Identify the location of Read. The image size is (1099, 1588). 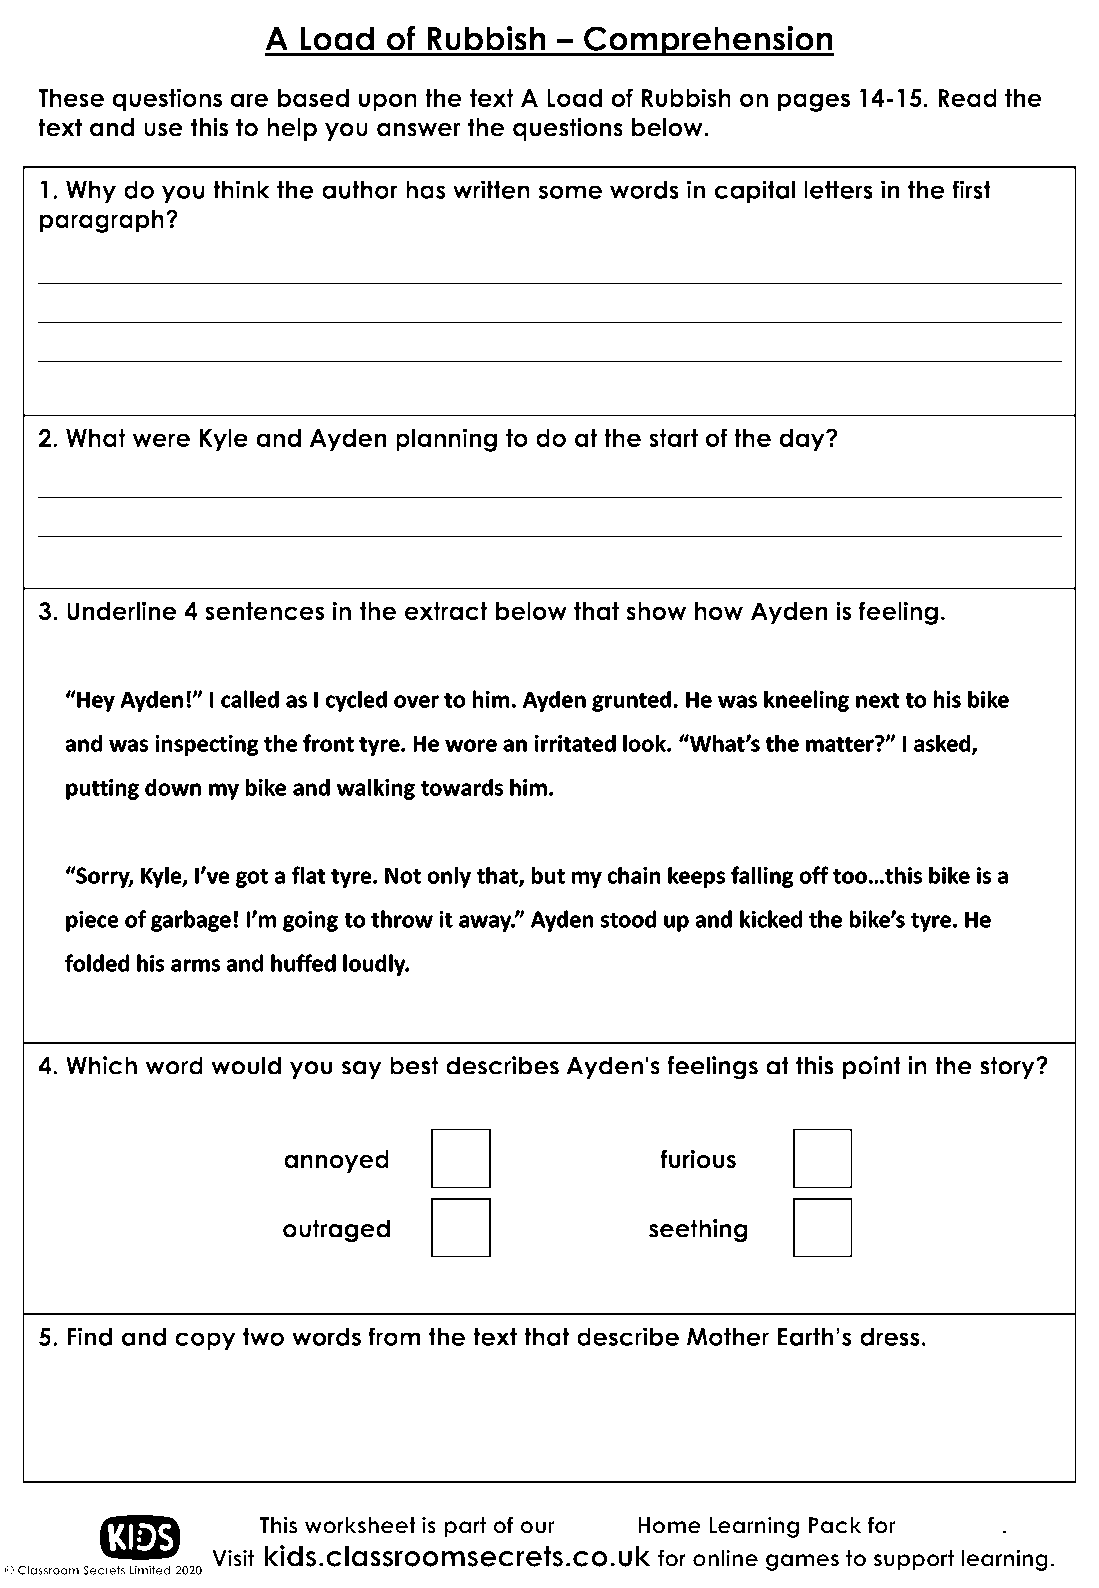
(967, 98).
